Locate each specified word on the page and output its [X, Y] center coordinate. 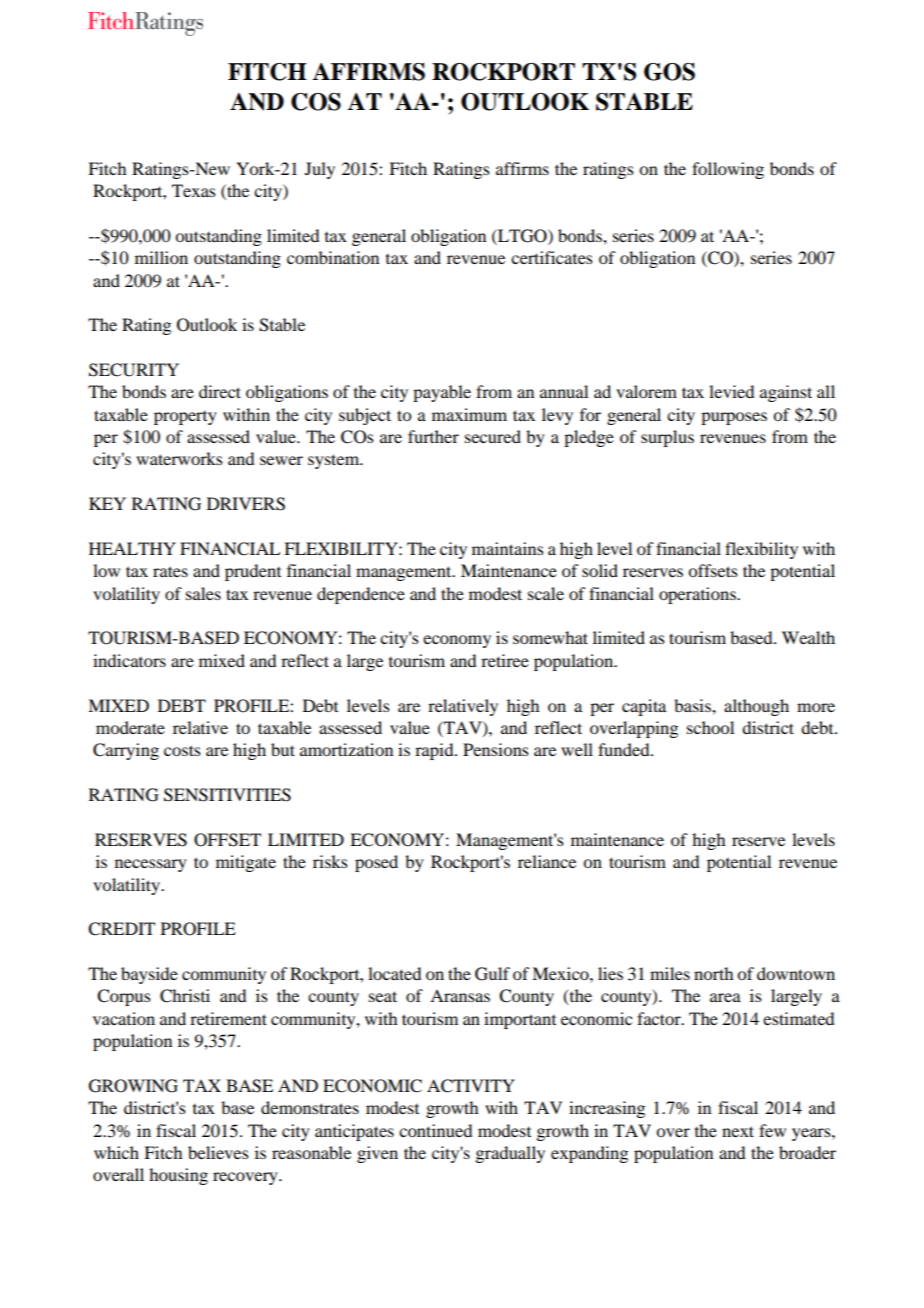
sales [203, 593]
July [320, 170]
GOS [669, 72]
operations [698, 595]
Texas [194, 190]
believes [218, 1152]
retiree [505, 660]
